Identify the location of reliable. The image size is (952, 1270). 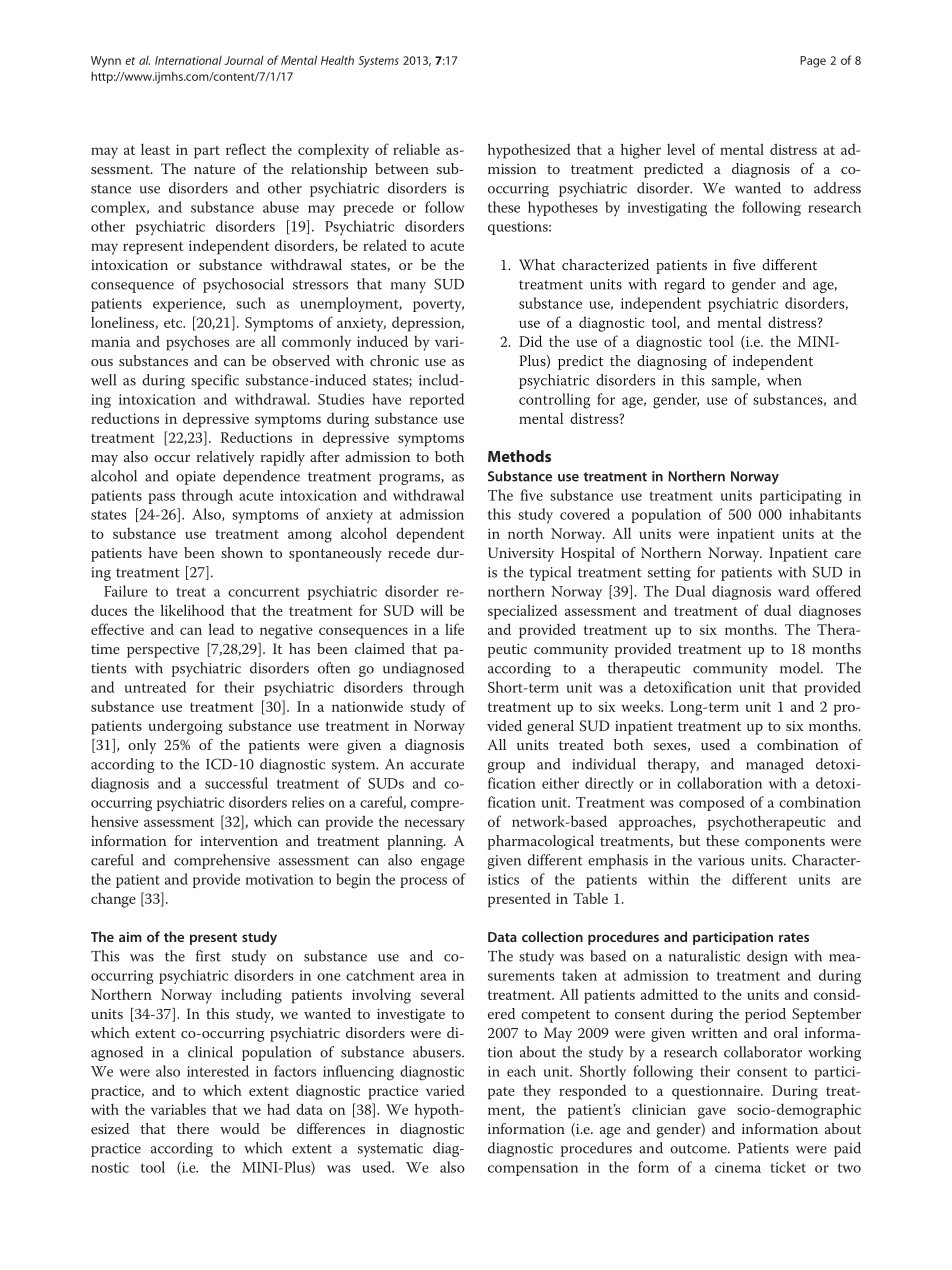
(416, 149).
